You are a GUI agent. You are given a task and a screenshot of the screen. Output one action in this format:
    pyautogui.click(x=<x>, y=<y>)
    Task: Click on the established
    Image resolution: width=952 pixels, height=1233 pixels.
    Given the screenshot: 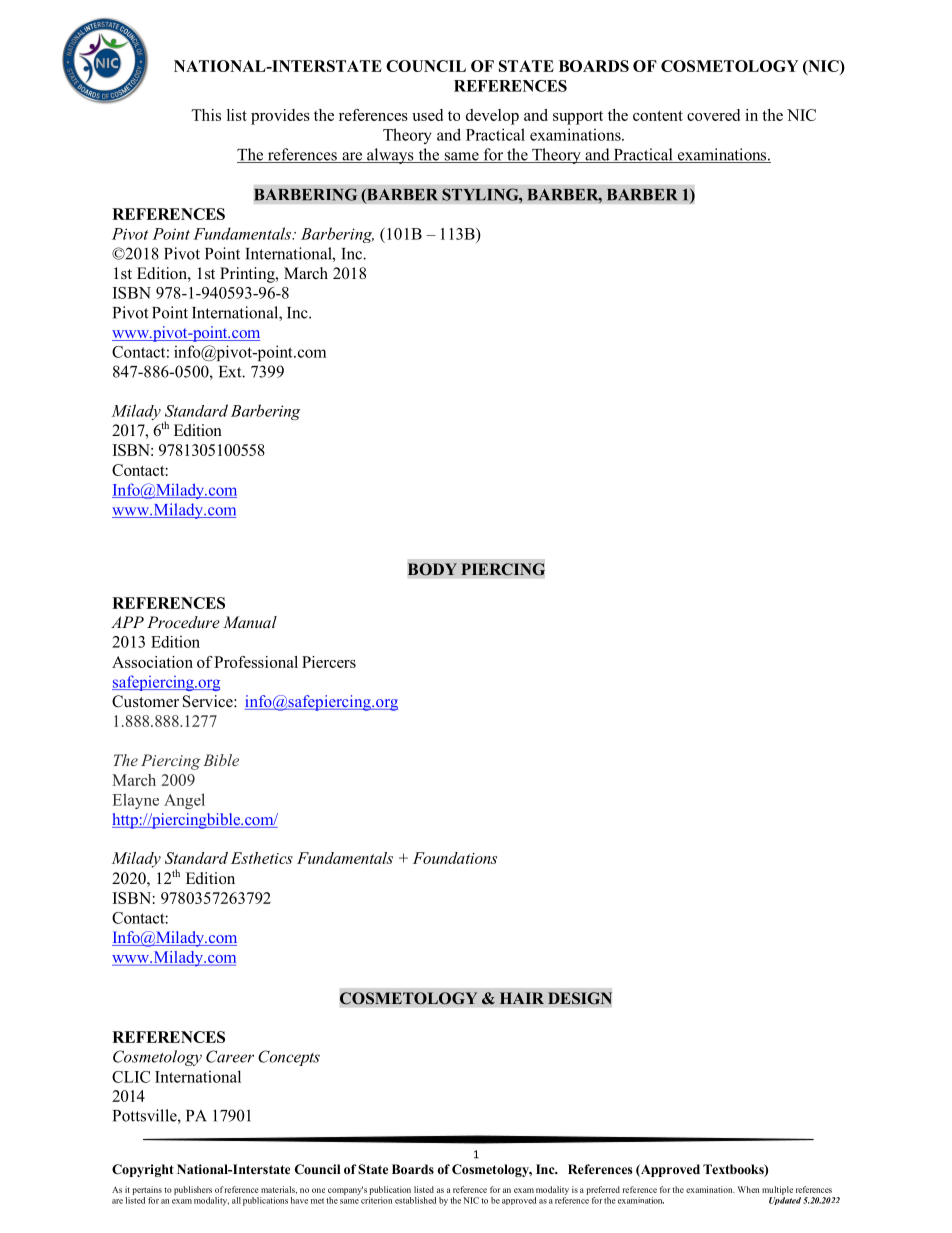 What is the action you would take?
    pyautogui.click(x=415, y=1200)
